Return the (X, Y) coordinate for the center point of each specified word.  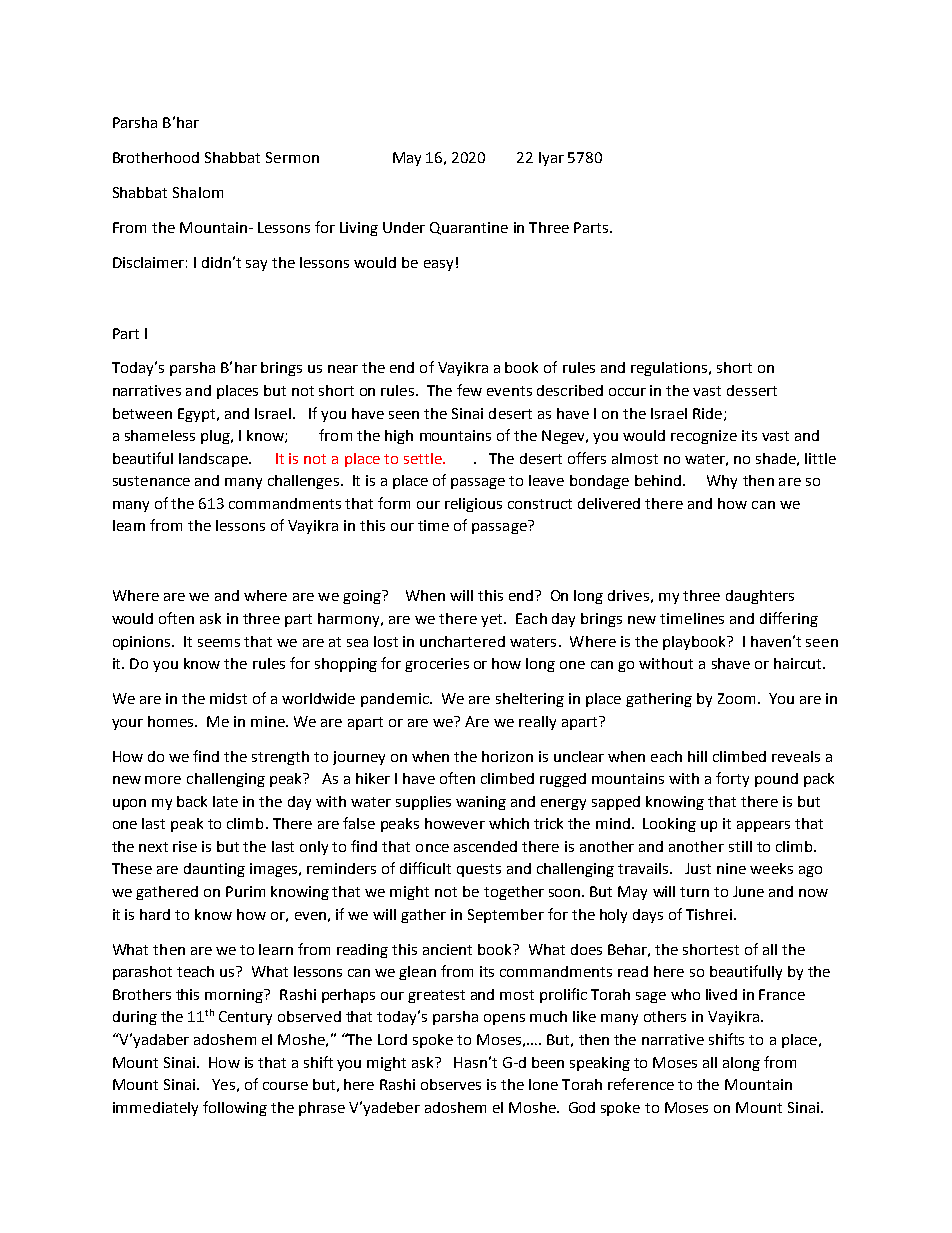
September (506, 916)
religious (473, 505)
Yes (223, 1084)
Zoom (736, 698)
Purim (245, 891)
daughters (760, 597)
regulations (670, 369)
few (469, 390)
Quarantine (469, 228)
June (748, 891)
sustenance (151, 481)
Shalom (198, 192)
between (142, 413)
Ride (707, 413)
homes (172, 721)
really (537, 723)
